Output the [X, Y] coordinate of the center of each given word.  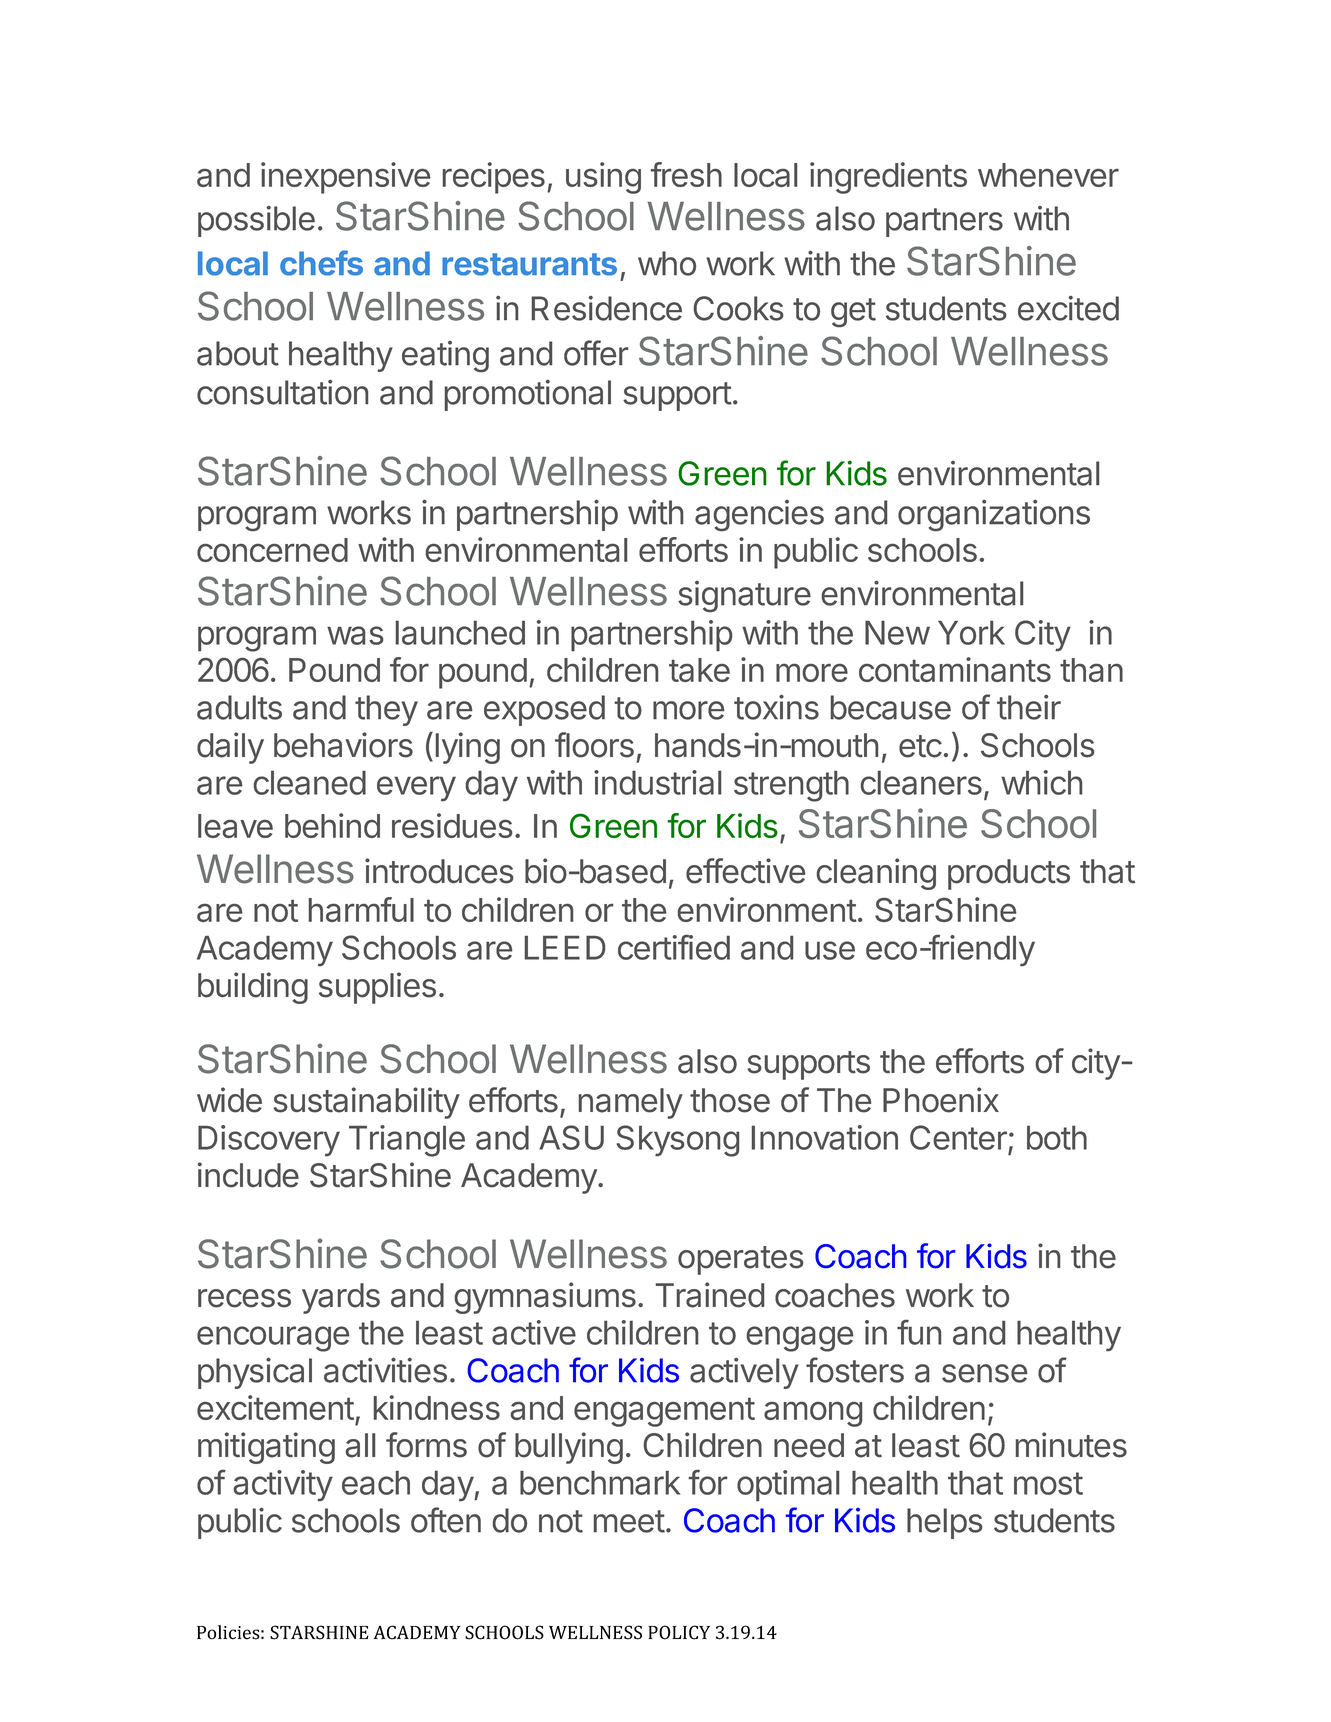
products [1009, 874]
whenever [1048, 175]
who [667, 263]
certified [674, 947]
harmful [361, 909]
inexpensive [346, 178]
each [376, 1483]
